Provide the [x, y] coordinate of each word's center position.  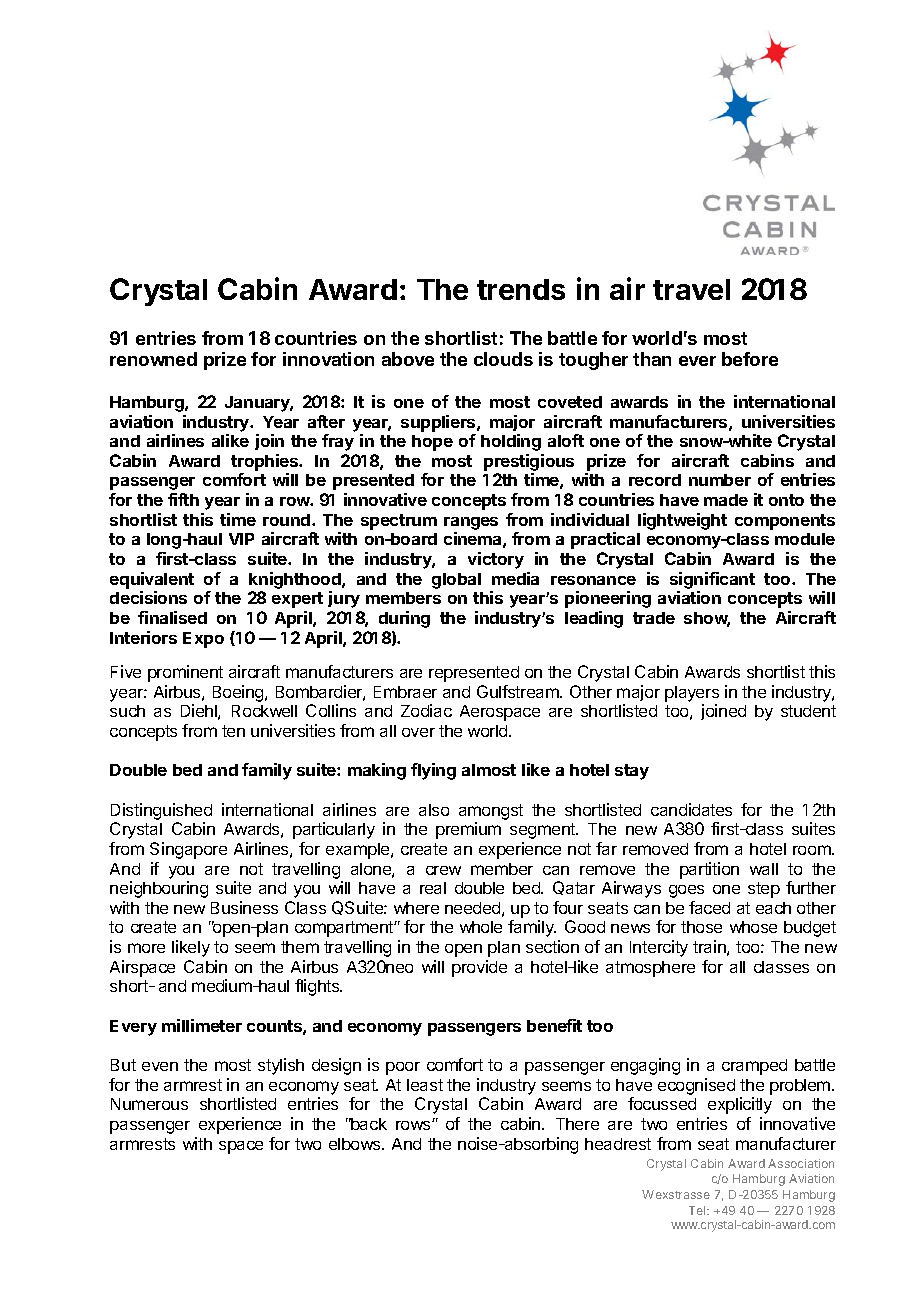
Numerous [149, 1104]
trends [521, 289]
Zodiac [426, 710]
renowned [153, 359]
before [750, 359]
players [692, 694]
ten [233, 731]
